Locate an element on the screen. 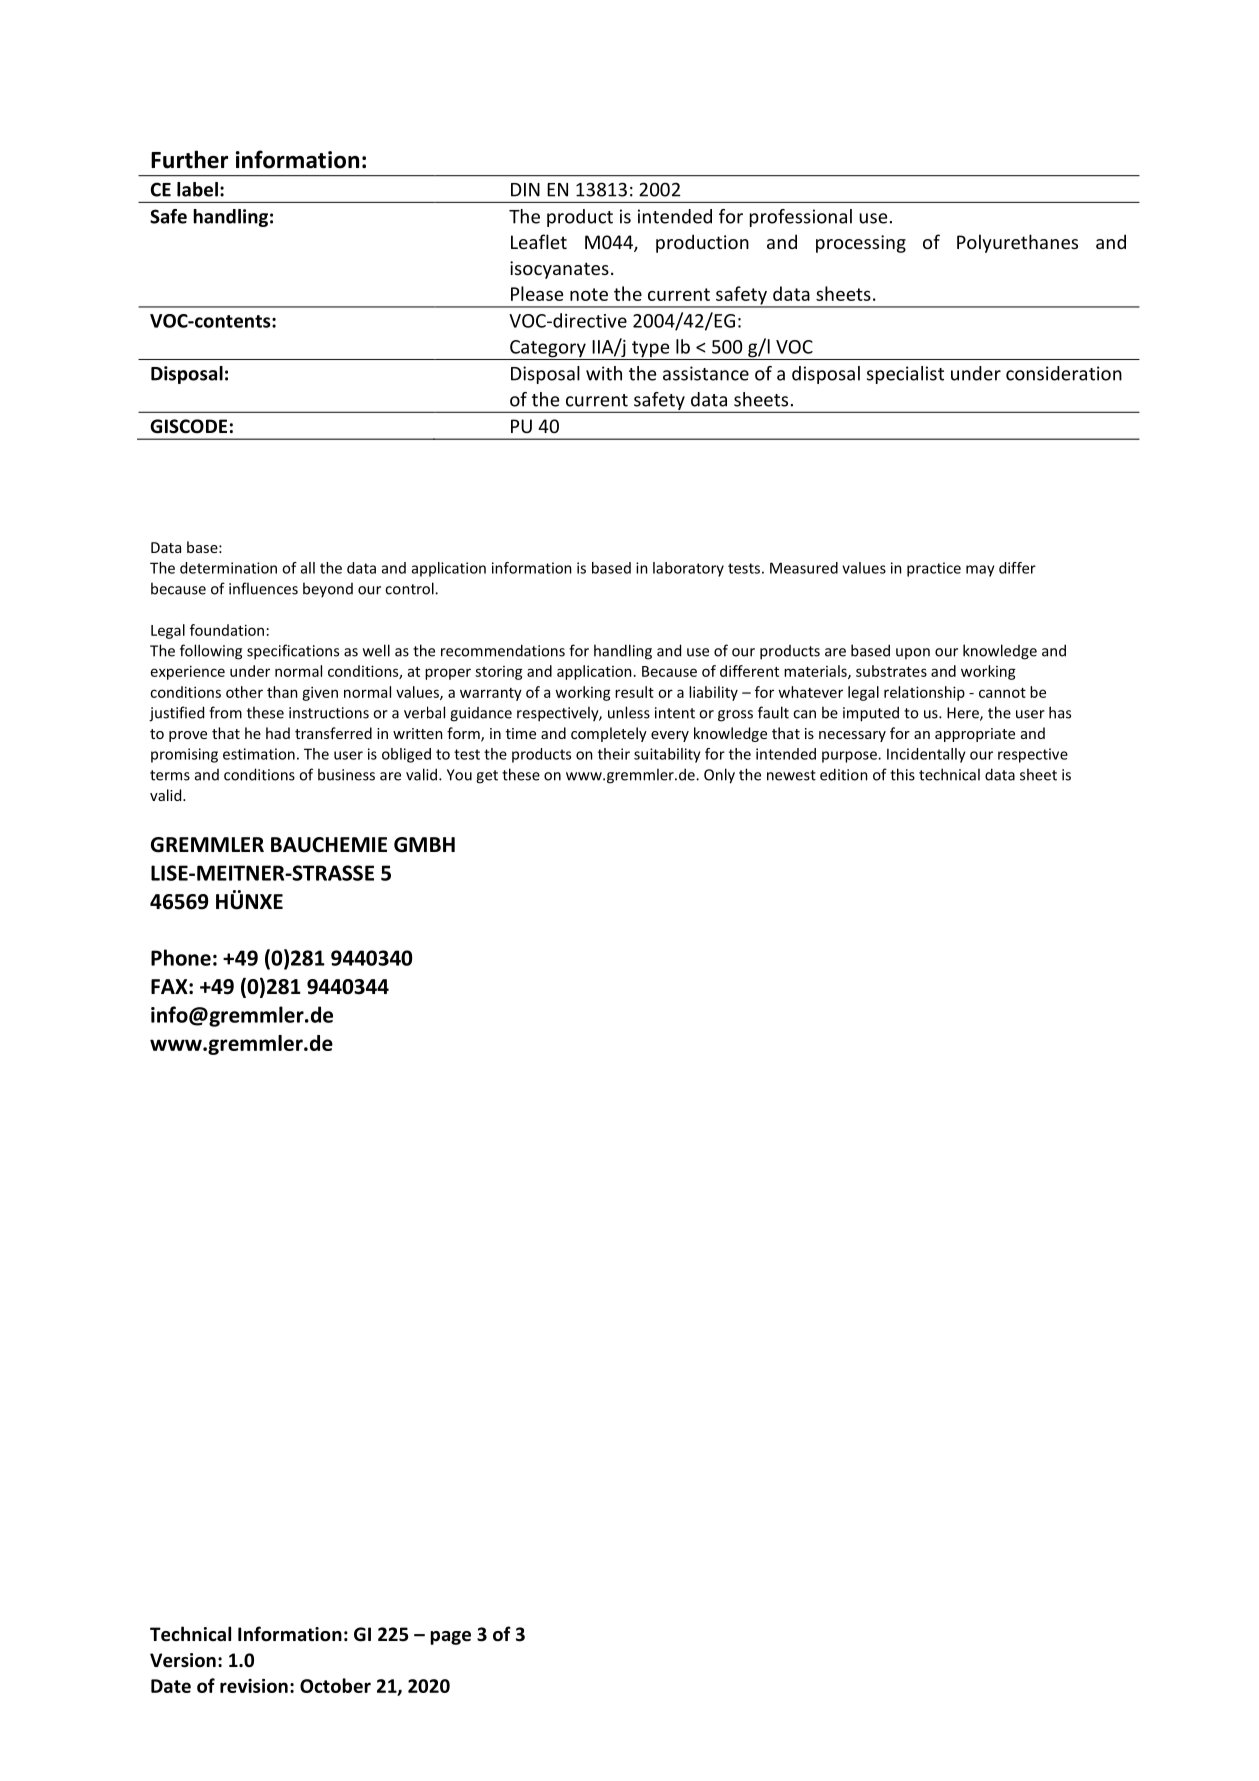 The height and width of the screenshot is (1781, 1259). processing is located at coordinates (861, 244).
